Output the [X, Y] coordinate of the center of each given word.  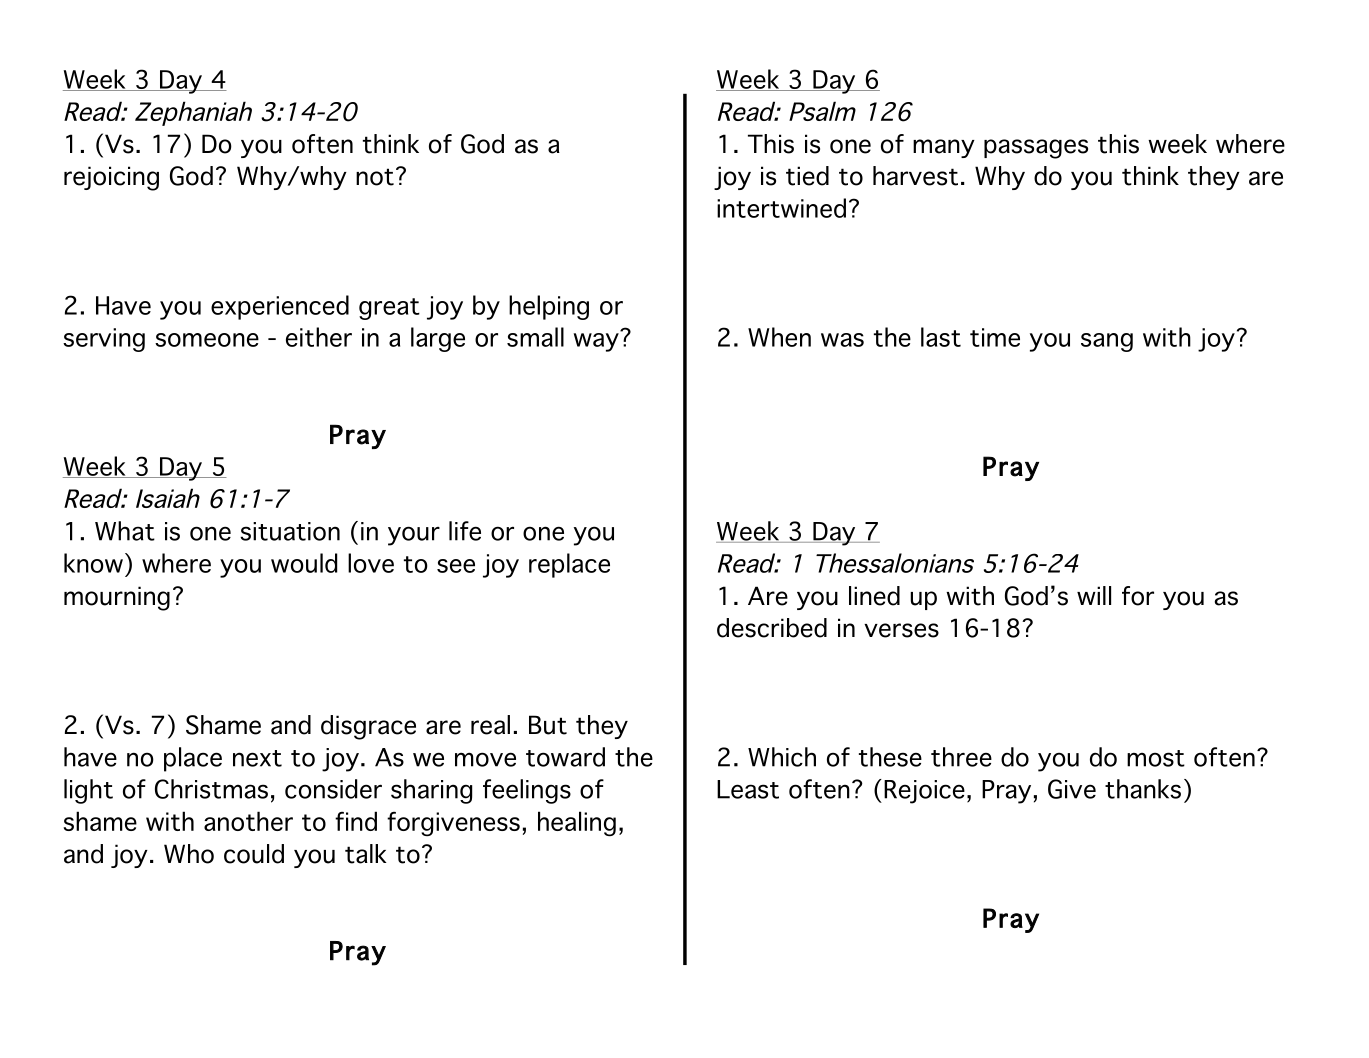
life [465, 531]
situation [290, 531]
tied [807, 176]
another [248, 821]
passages [1036, 149]
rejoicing [111, 178]
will [1094, 595]
